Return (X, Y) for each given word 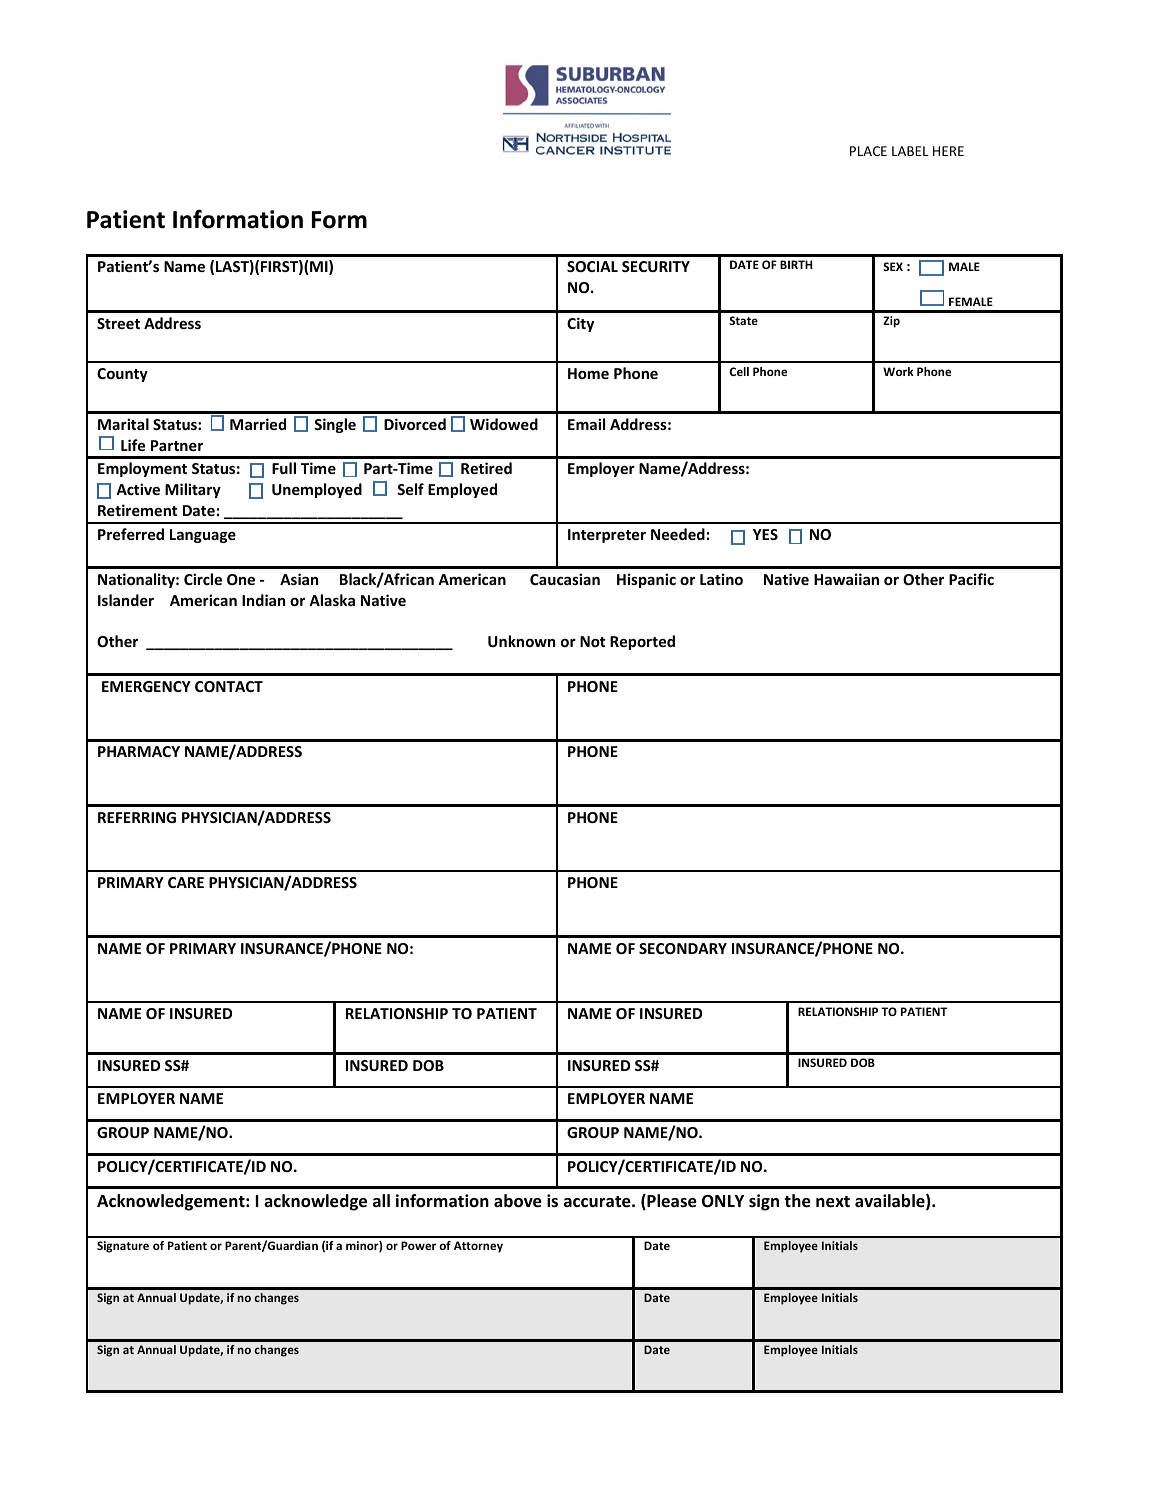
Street (118, 323)
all (381, 1200)
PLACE (868, 151)
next (833, 1202)
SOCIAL (592, 266)
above (518, 1201)
